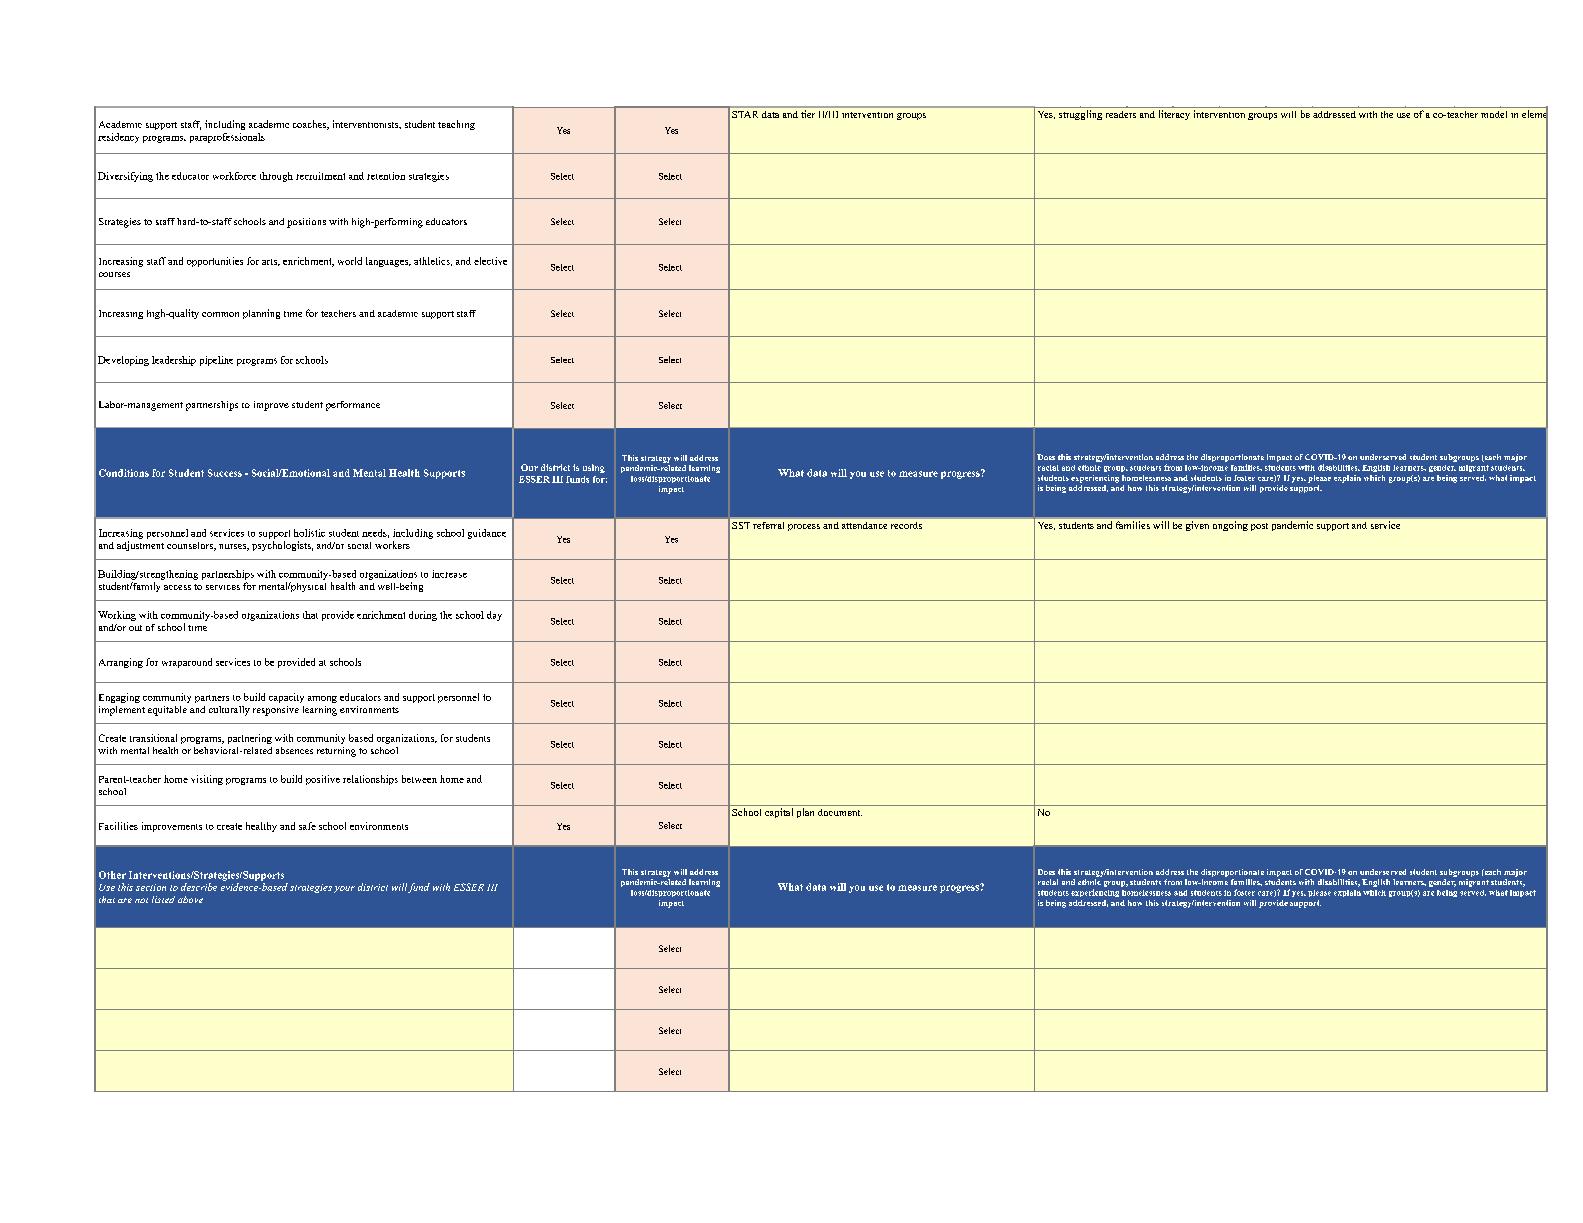 The image size is (1583, 1223). Describe the element at coordinates (594, 468) in the screenshot. I see `using` at that location.
